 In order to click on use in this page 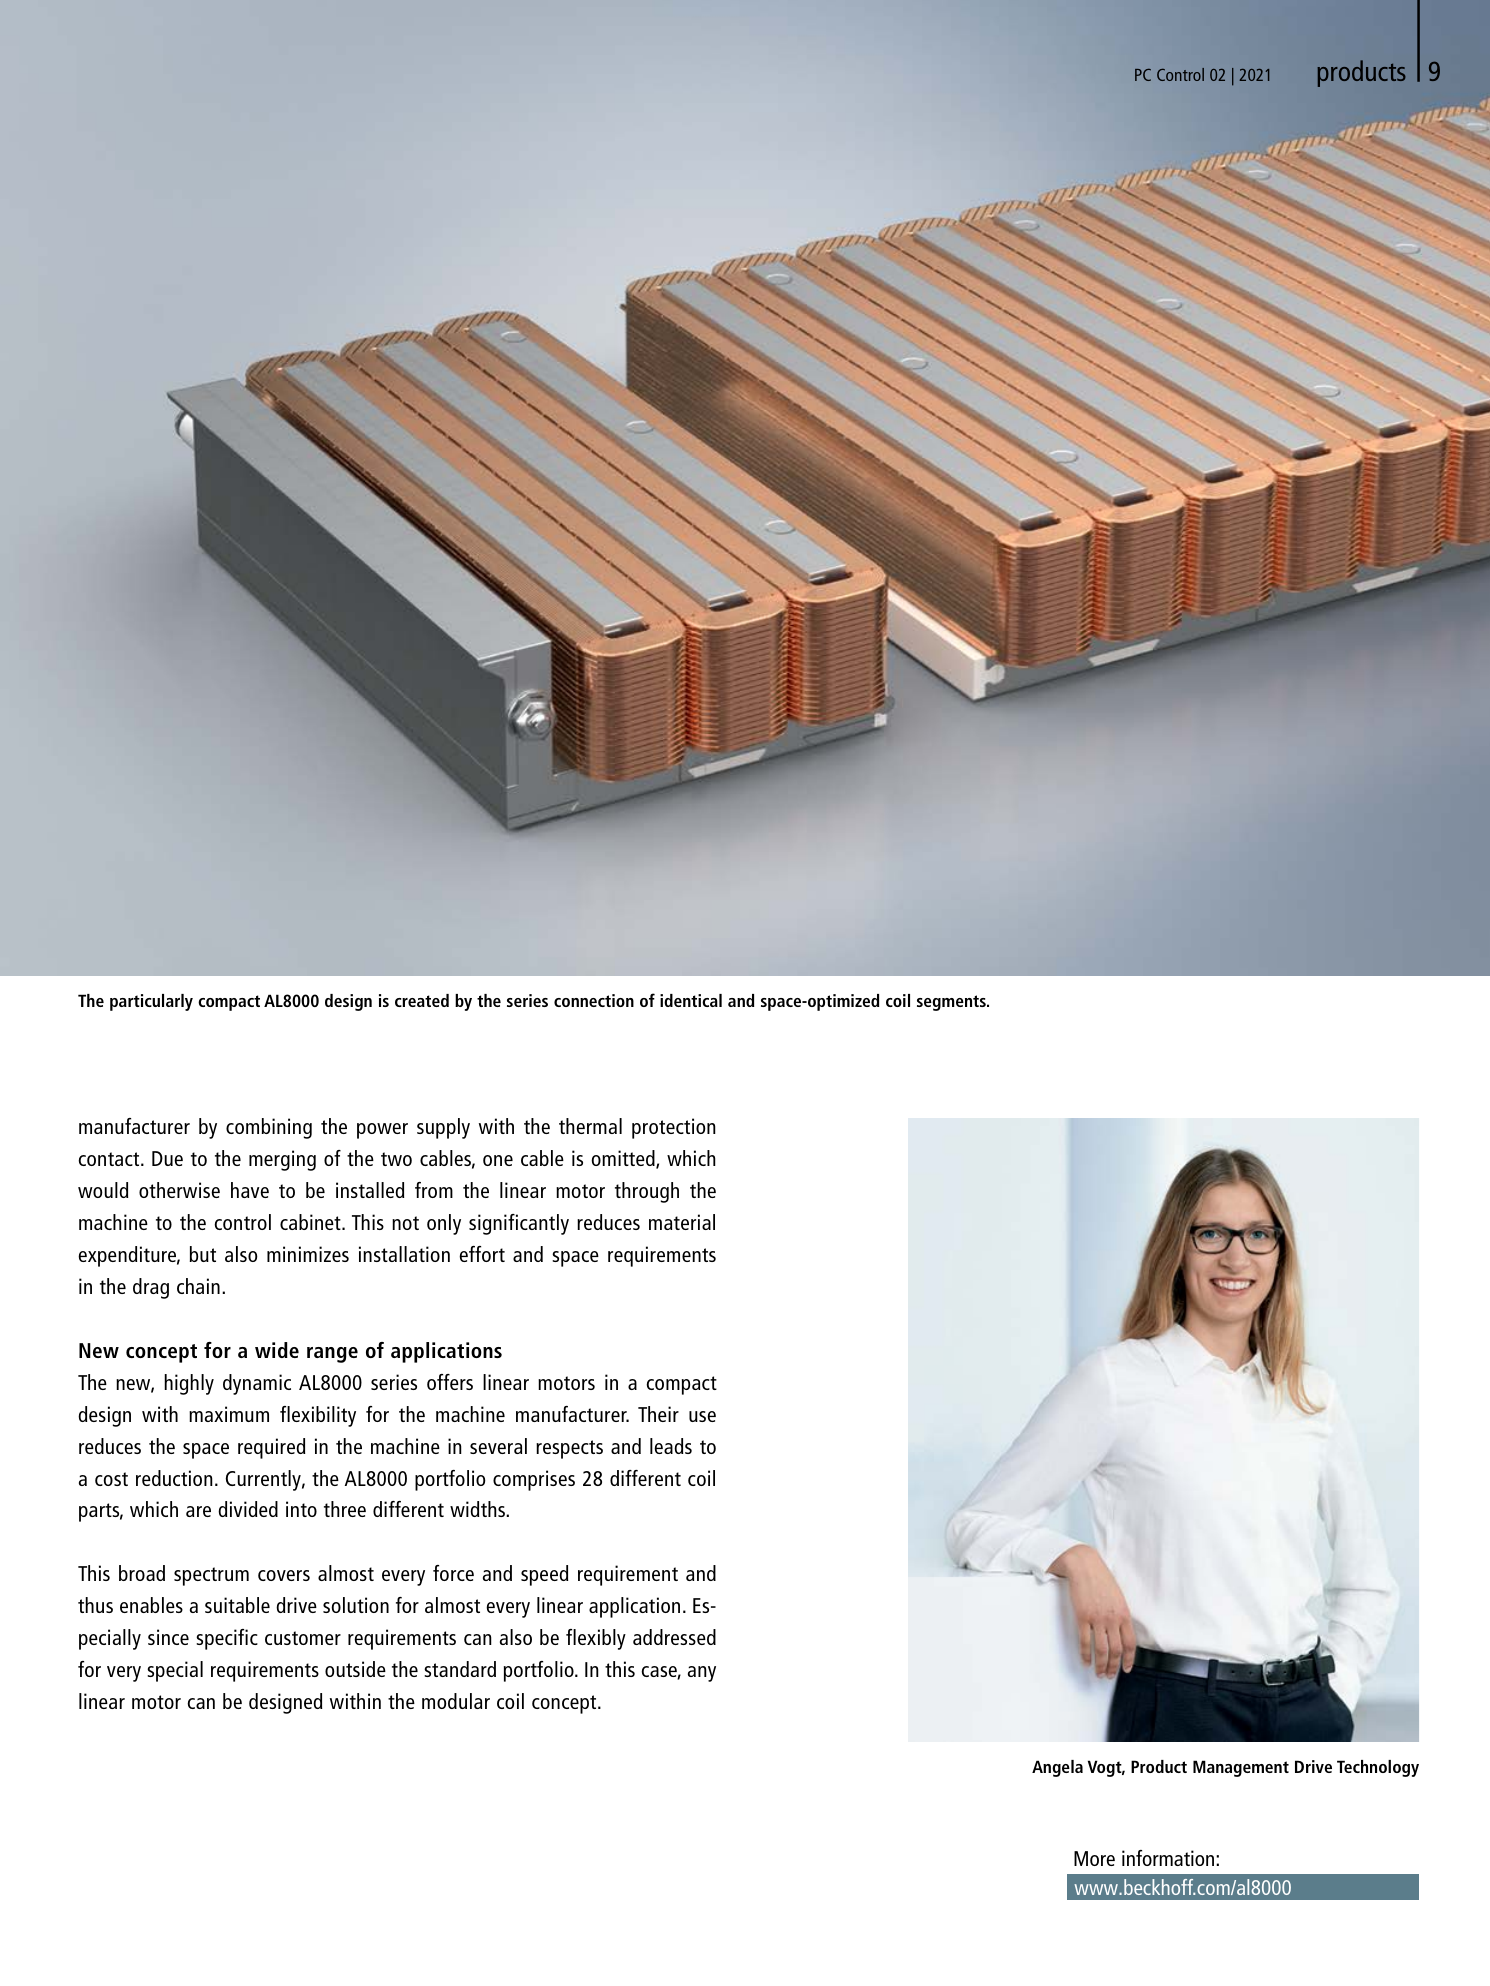, I will do `click(702, 1416)`.
